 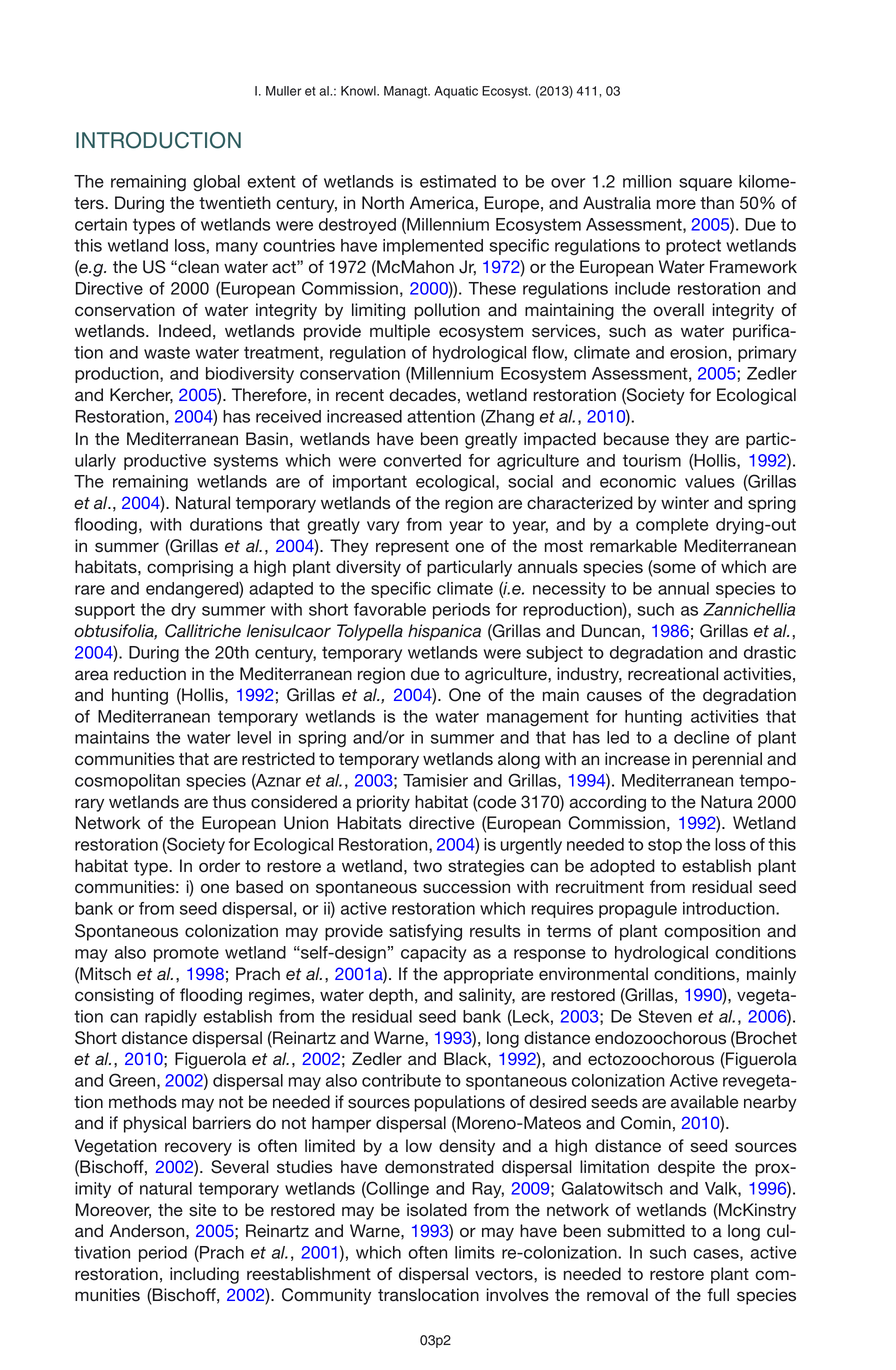 I want to click on Aquatic, so click(x=456, y=92).
